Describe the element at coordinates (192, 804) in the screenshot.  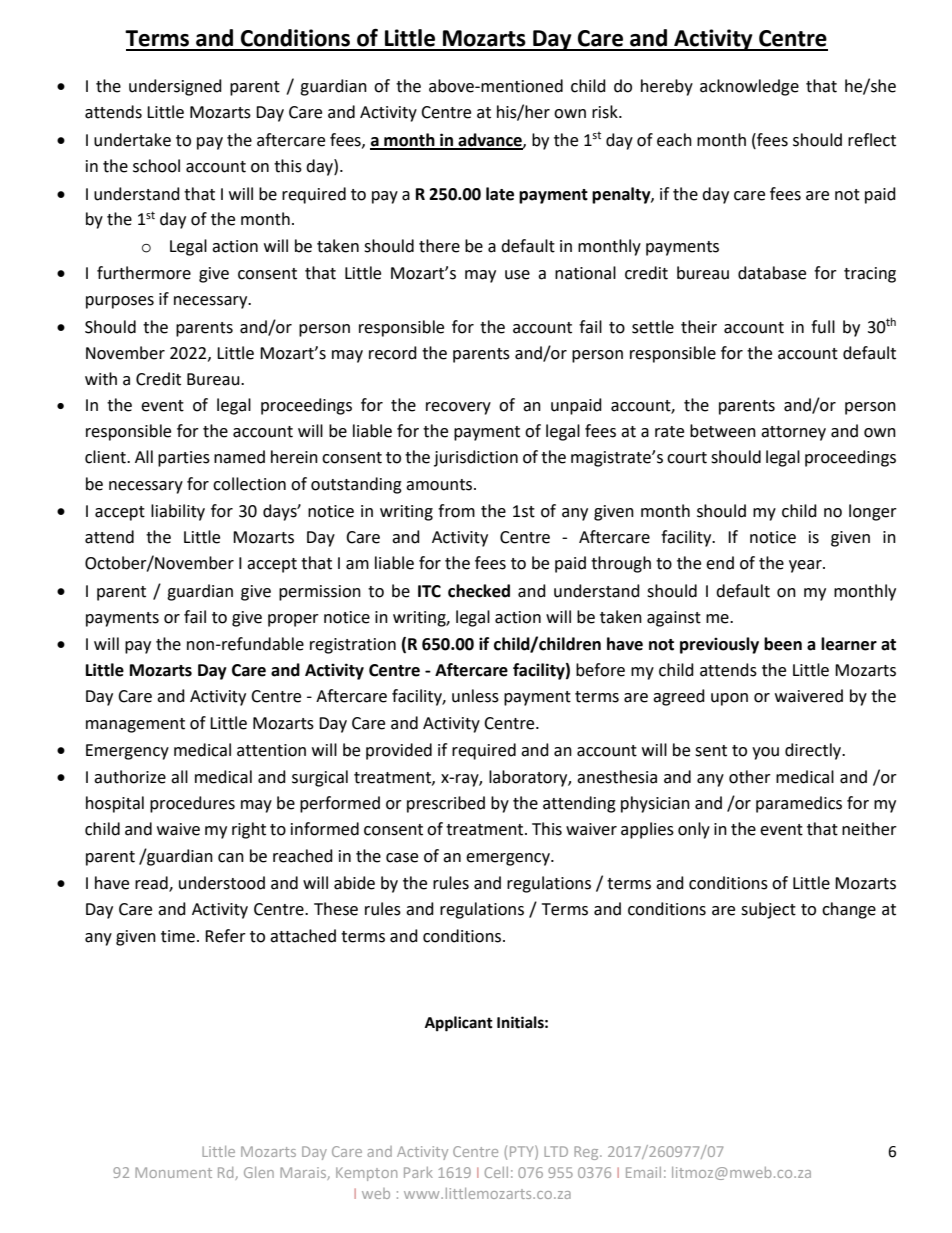
I see `procedures` at that location.
